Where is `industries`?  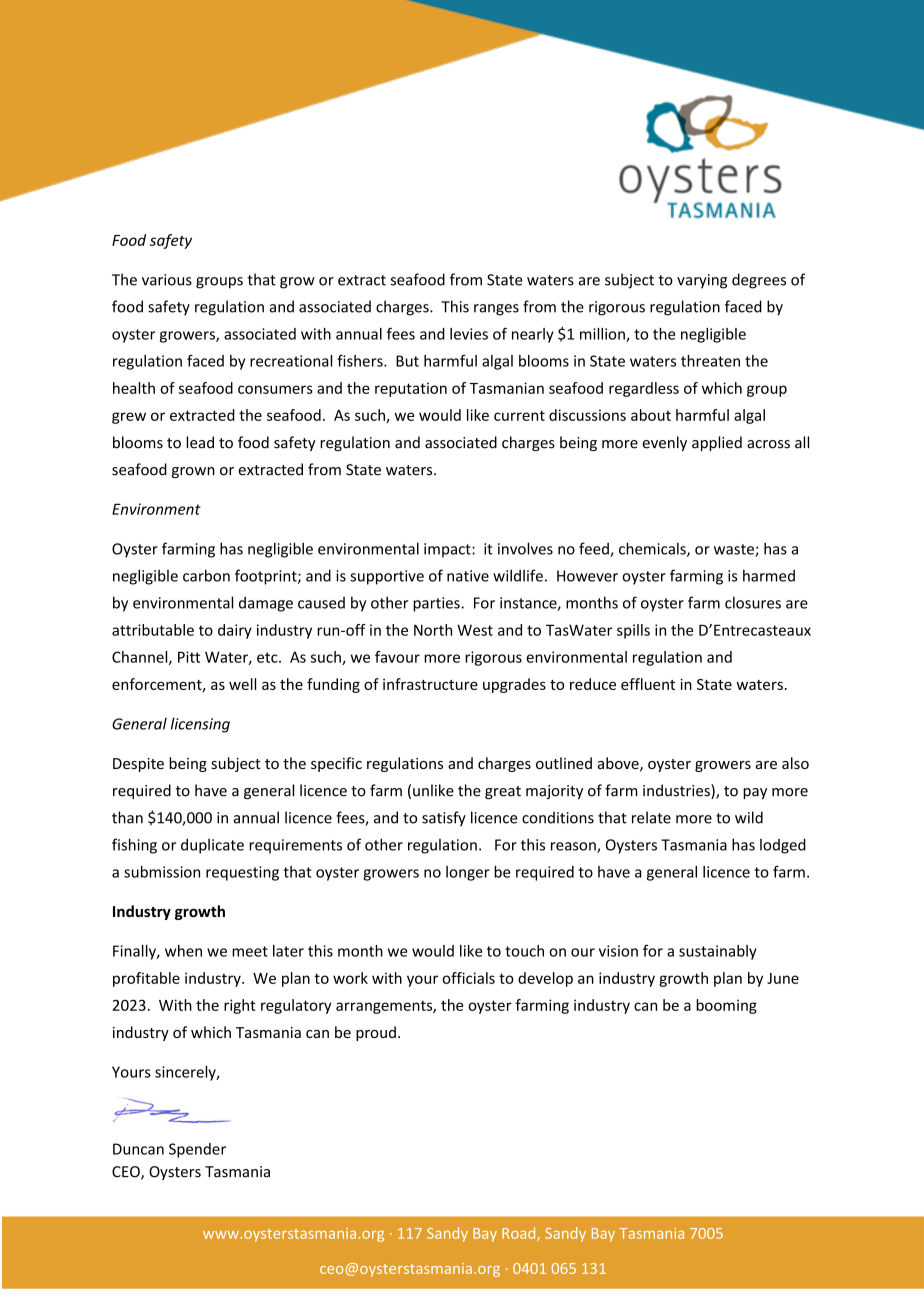 industries is located at coordinates (677, 791).
